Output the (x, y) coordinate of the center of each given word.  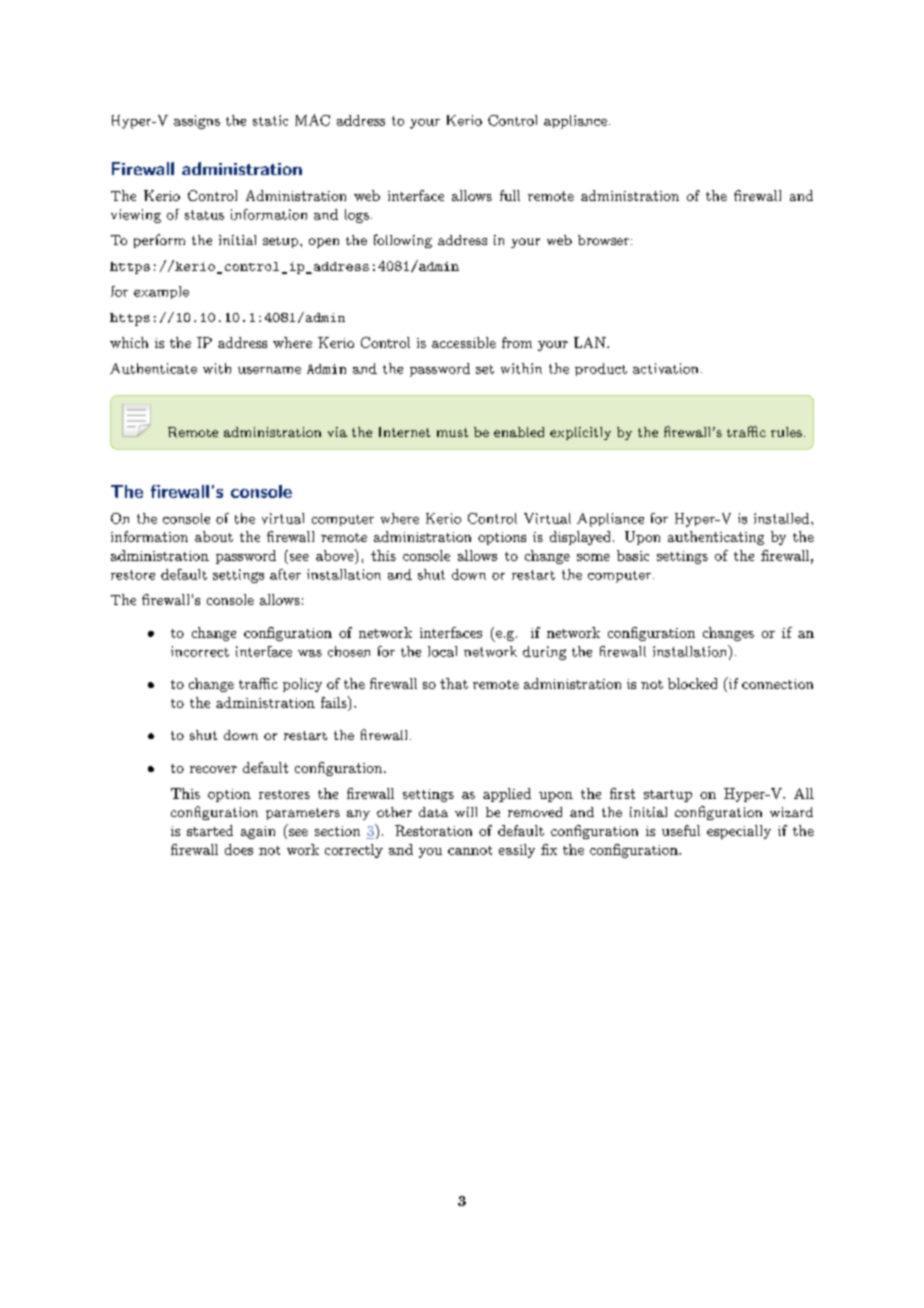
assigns (197, 122)
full (510, 195)
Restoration (433, 830)
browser (603, 240)
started (210, 830)
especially (739, 832)
